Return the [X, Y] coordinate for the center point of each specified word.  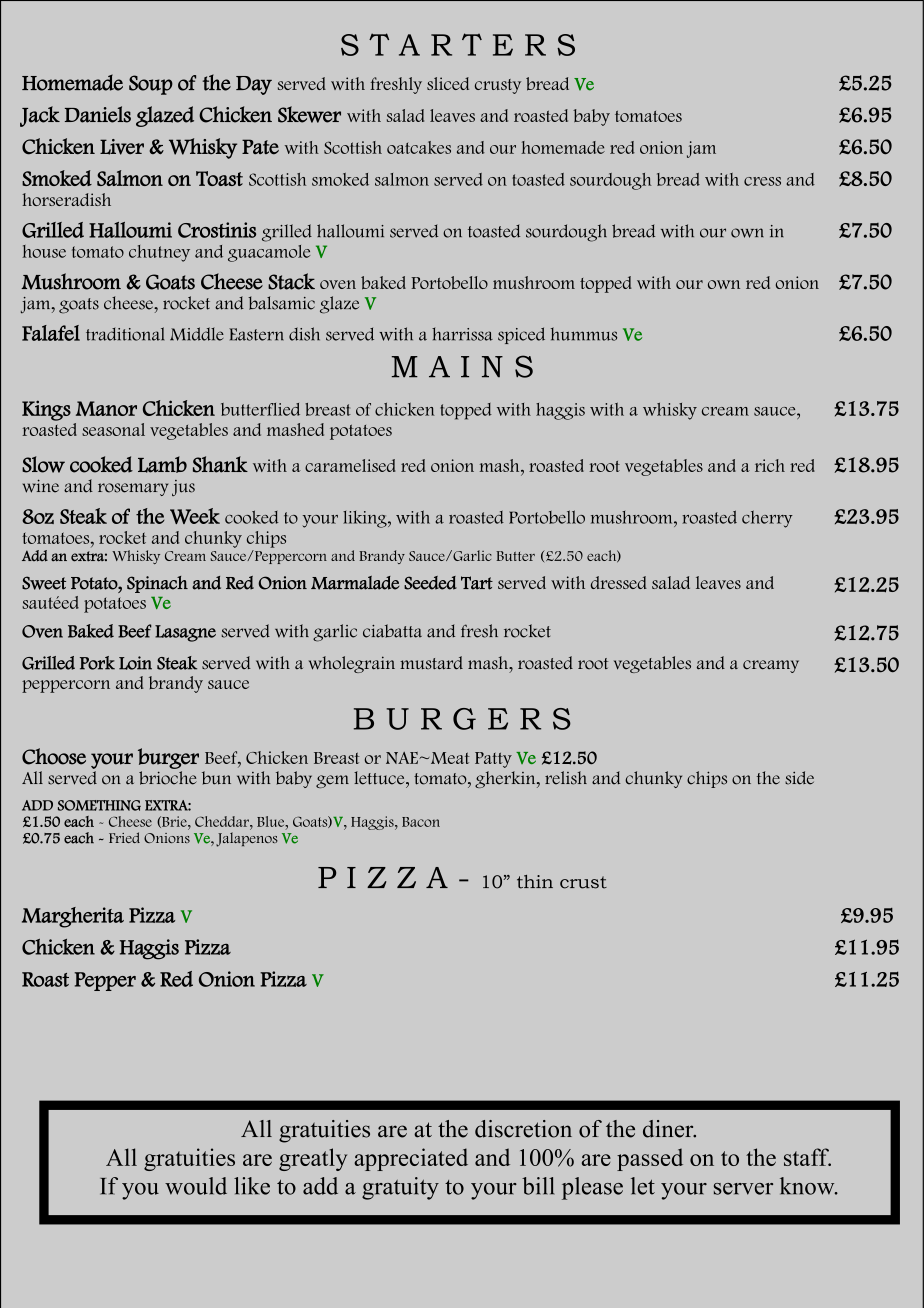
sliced [448, 83]
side [799, 778]
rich [770, 465]
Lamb [162, 464]
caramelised [350, 465]
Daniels [98, 114]
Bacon [421, 822]
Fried [124, 837]
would [196, 1186]
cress [762, 181]
